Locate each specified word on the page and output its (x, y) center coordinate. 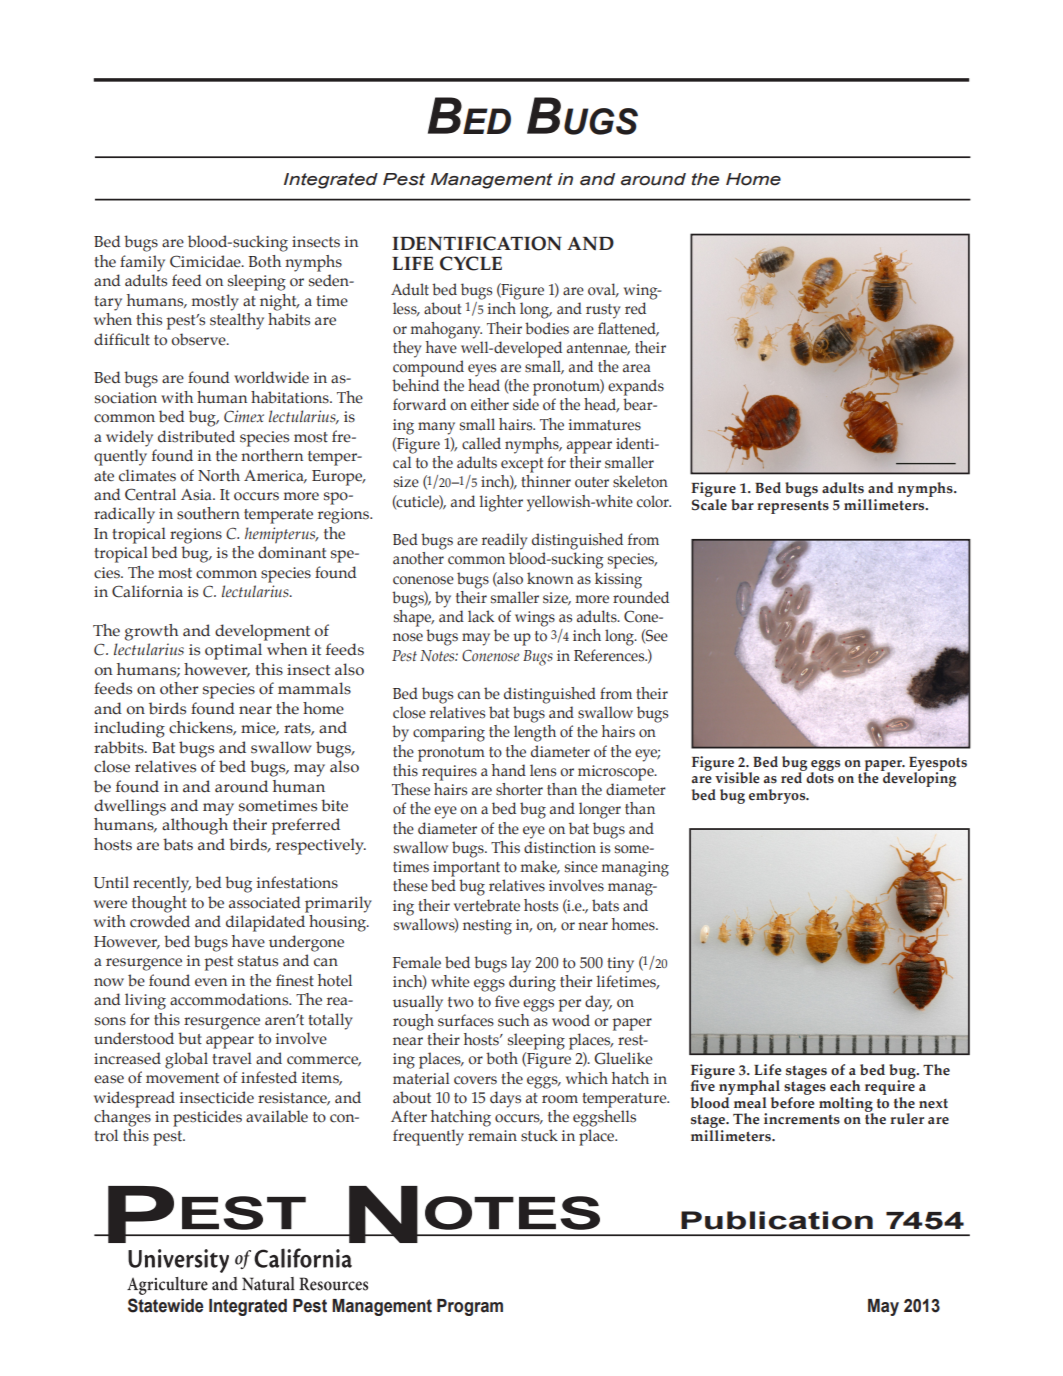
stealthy (237, 320)
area (637, 368)
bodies (547, 328)
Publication (777, 1220)
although (195, 826)
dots (819, 777)
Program (470, 1307)
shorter (519, 789)
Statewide (166, 1305)
